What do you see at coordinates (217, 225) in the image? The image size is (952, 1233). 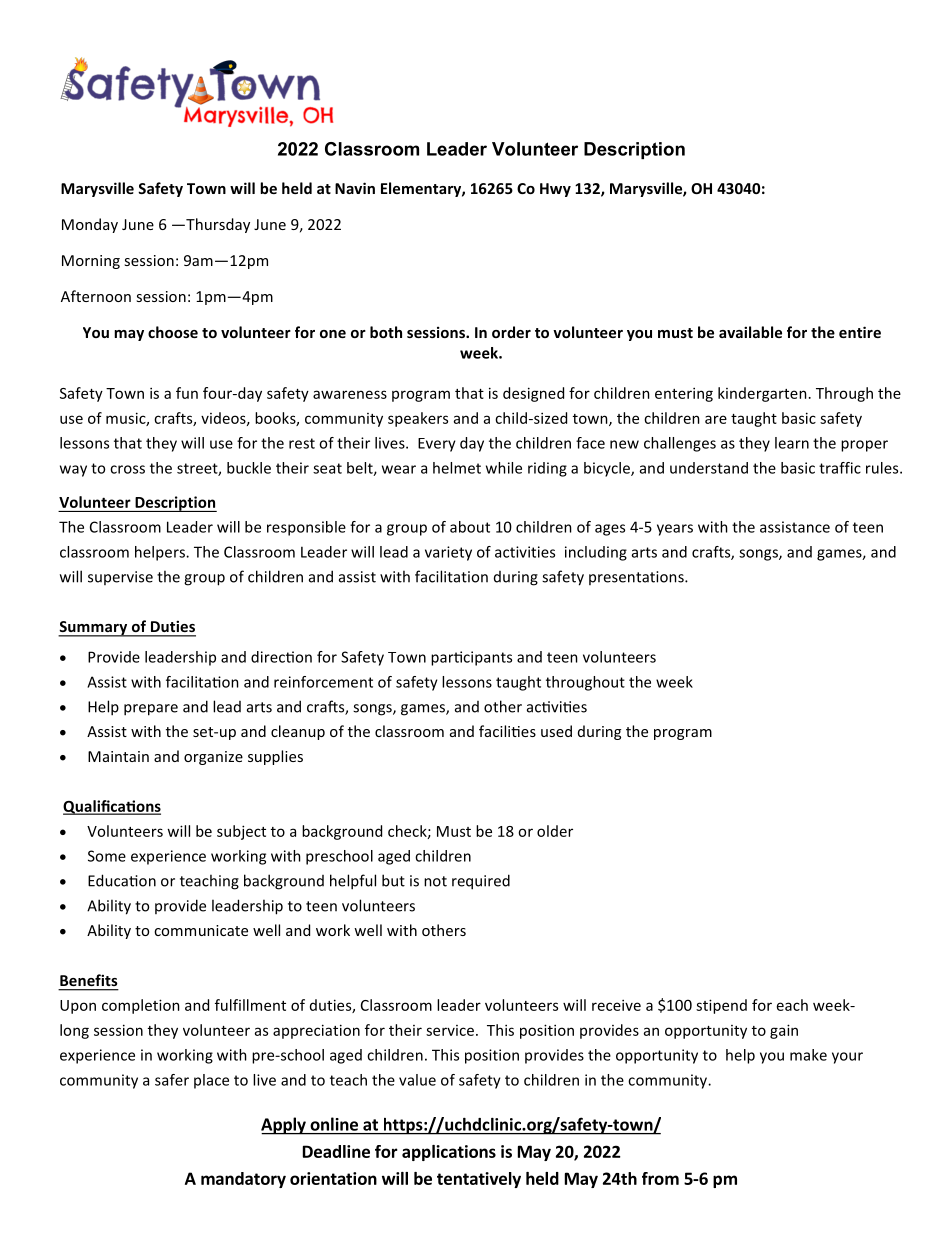 I see `Thursday` at bounding box center [217, 225].
